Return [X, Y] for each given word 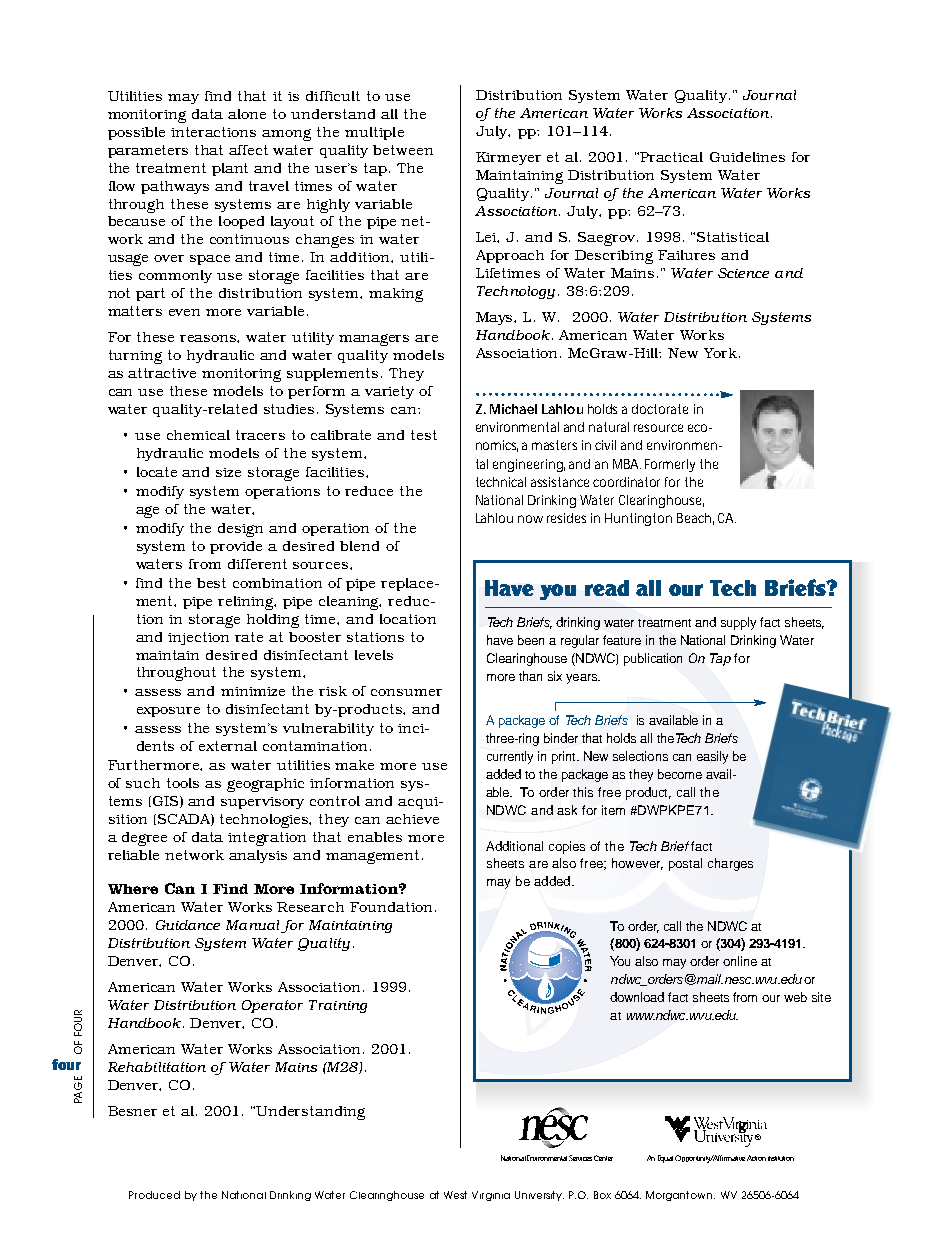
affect [248, 150]
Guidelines [747, 157]
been [531, 640]
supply [738, 623]
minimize [253, 691]
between [403, 150]
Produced [154, 1195]
